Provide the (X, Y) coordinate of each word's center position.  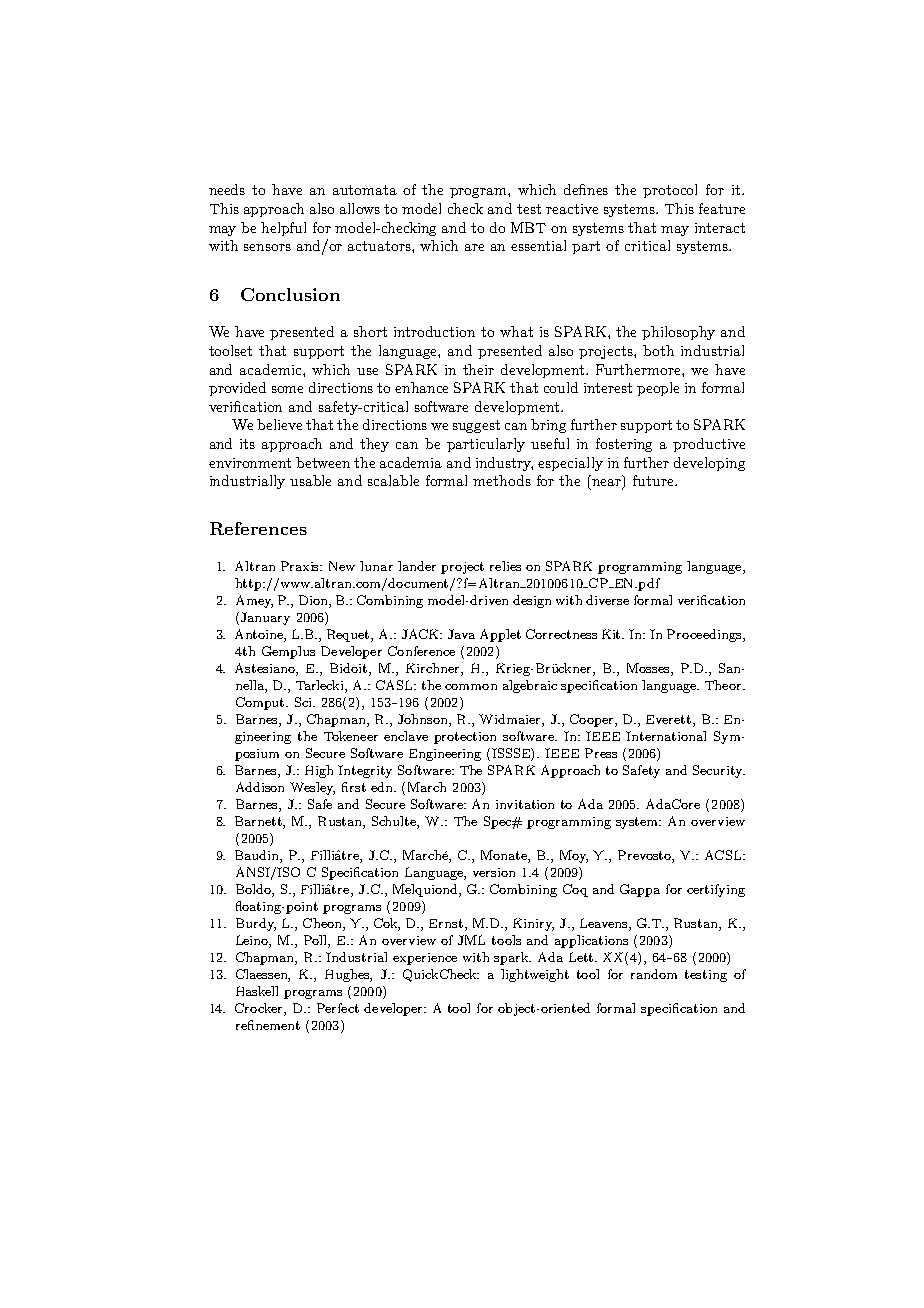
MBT (528, 227)
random (654, 974)
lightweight (535, 975)
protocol (670, 191)
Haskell (257, 991)
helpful (283, 229)
